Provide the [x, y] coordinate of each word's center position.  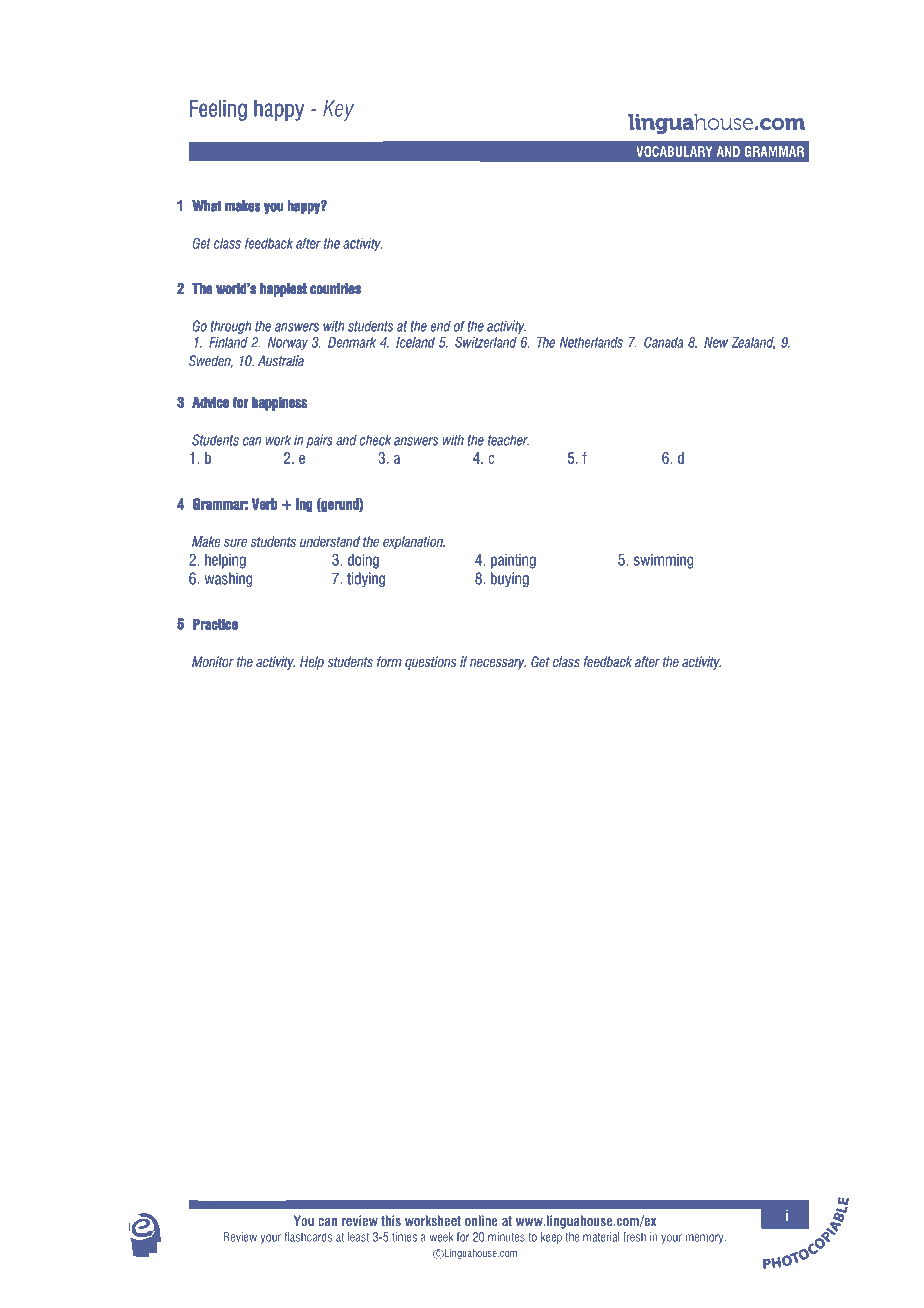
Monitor [213, 662]
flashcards [308, 1237]
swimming [664, 561]
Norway [288, 344]
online [481, 1220]
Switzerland [486, 342]
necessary [498, 664]
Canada [663, 342]
